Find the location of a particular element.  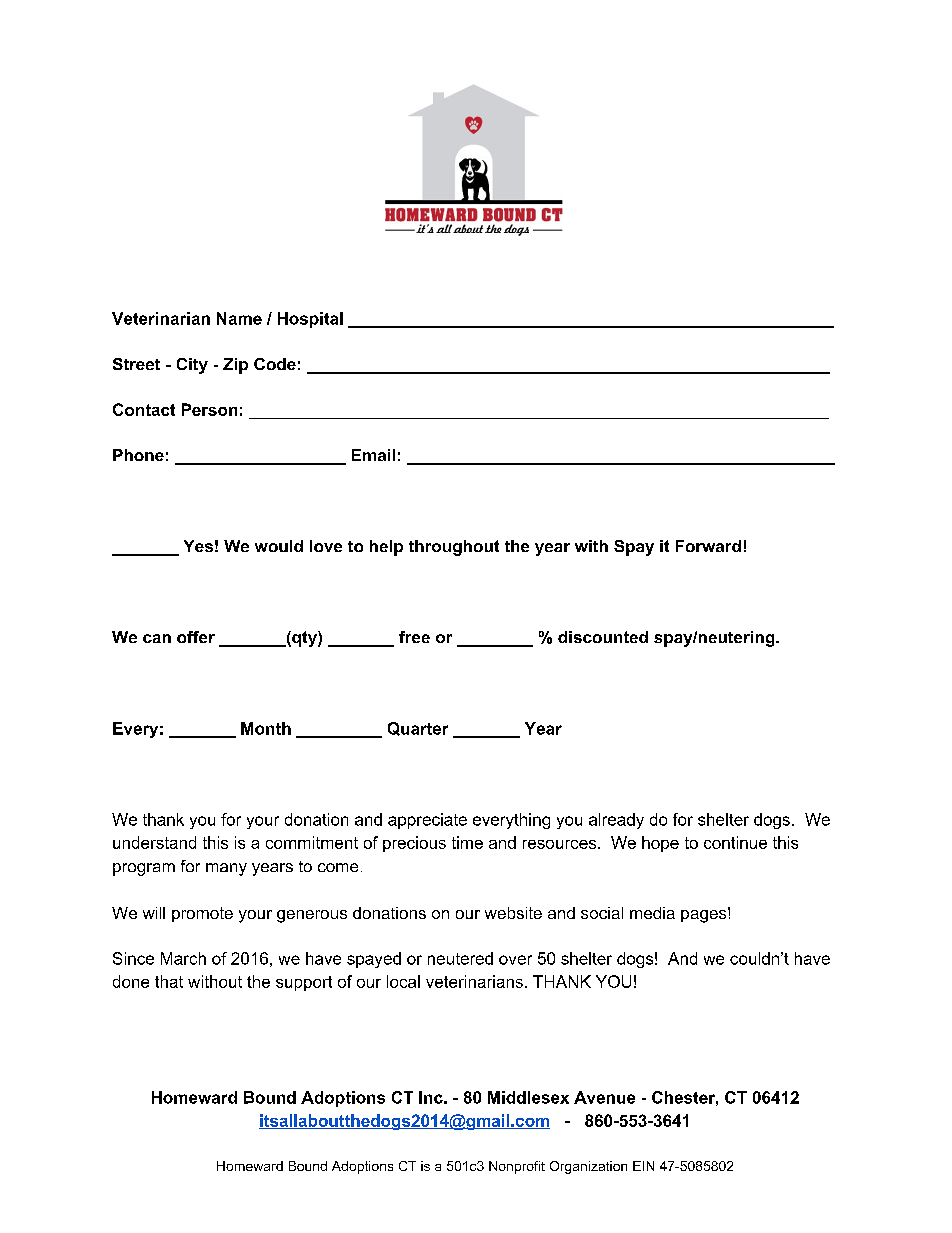

Forward is located at coordinates (708, 546).
